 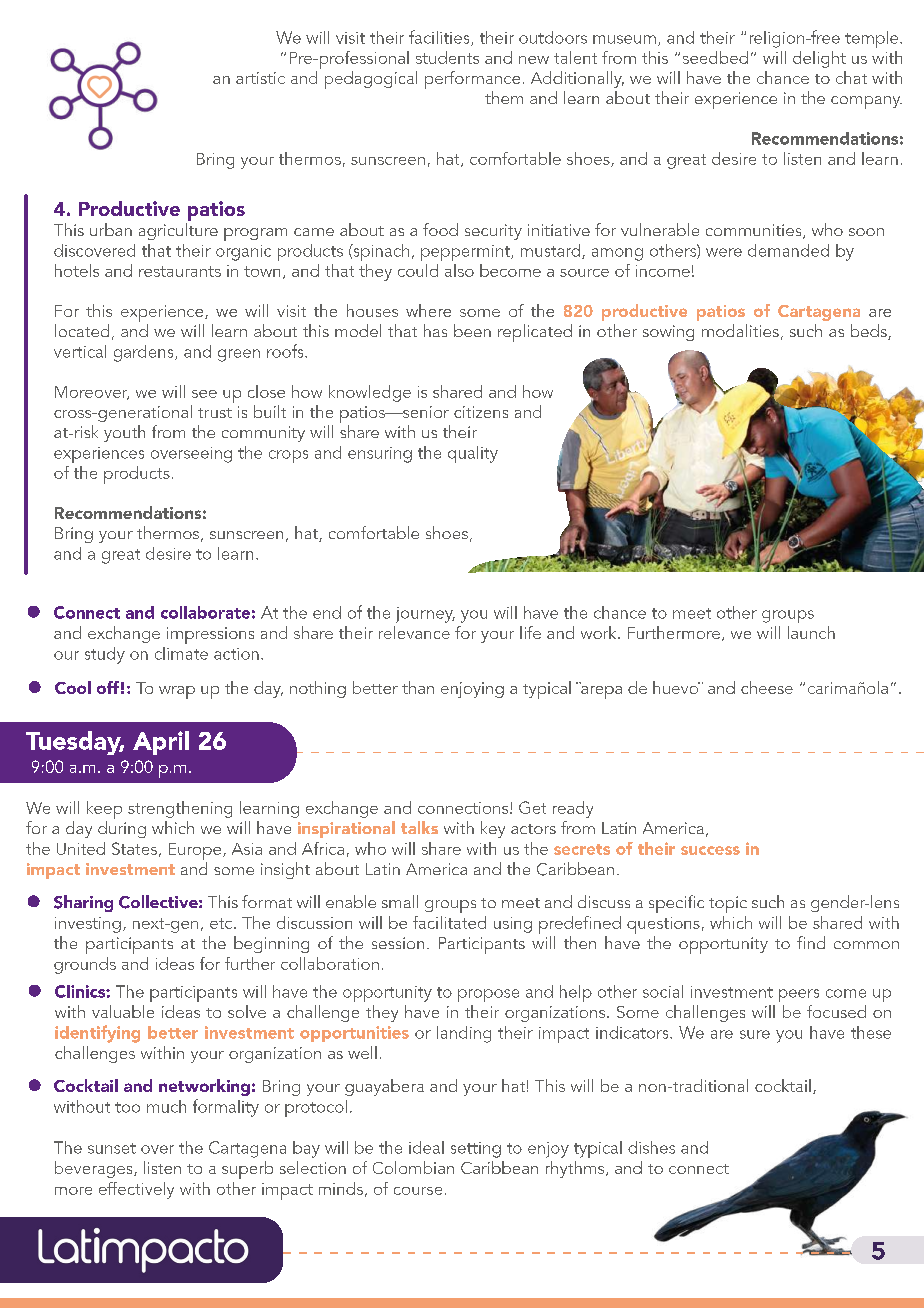 What do you see at coordinates (651, 1147) in the page?
I see `dishes` at bounding box center [651, 1147].
